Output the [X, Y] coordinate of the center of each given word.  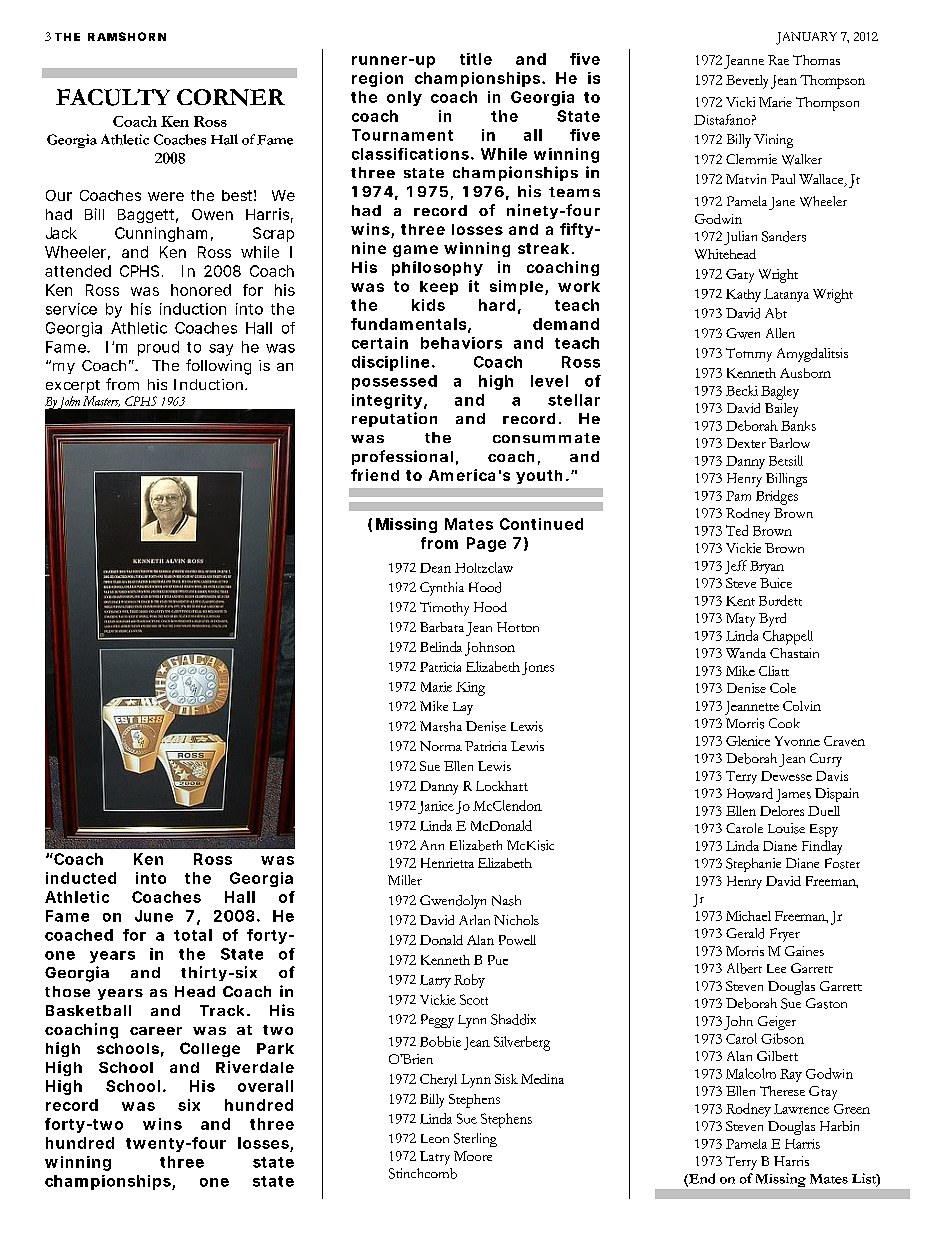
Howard [750, 793]
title [476, 59]
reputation [394, 419]
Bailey [781, 410]
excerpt [73, 386]
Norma [441, 746]
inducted [81, 878]
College [210, 1049]
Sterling [475, 1140]
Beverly [747, 82]
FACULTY [113, 97]
